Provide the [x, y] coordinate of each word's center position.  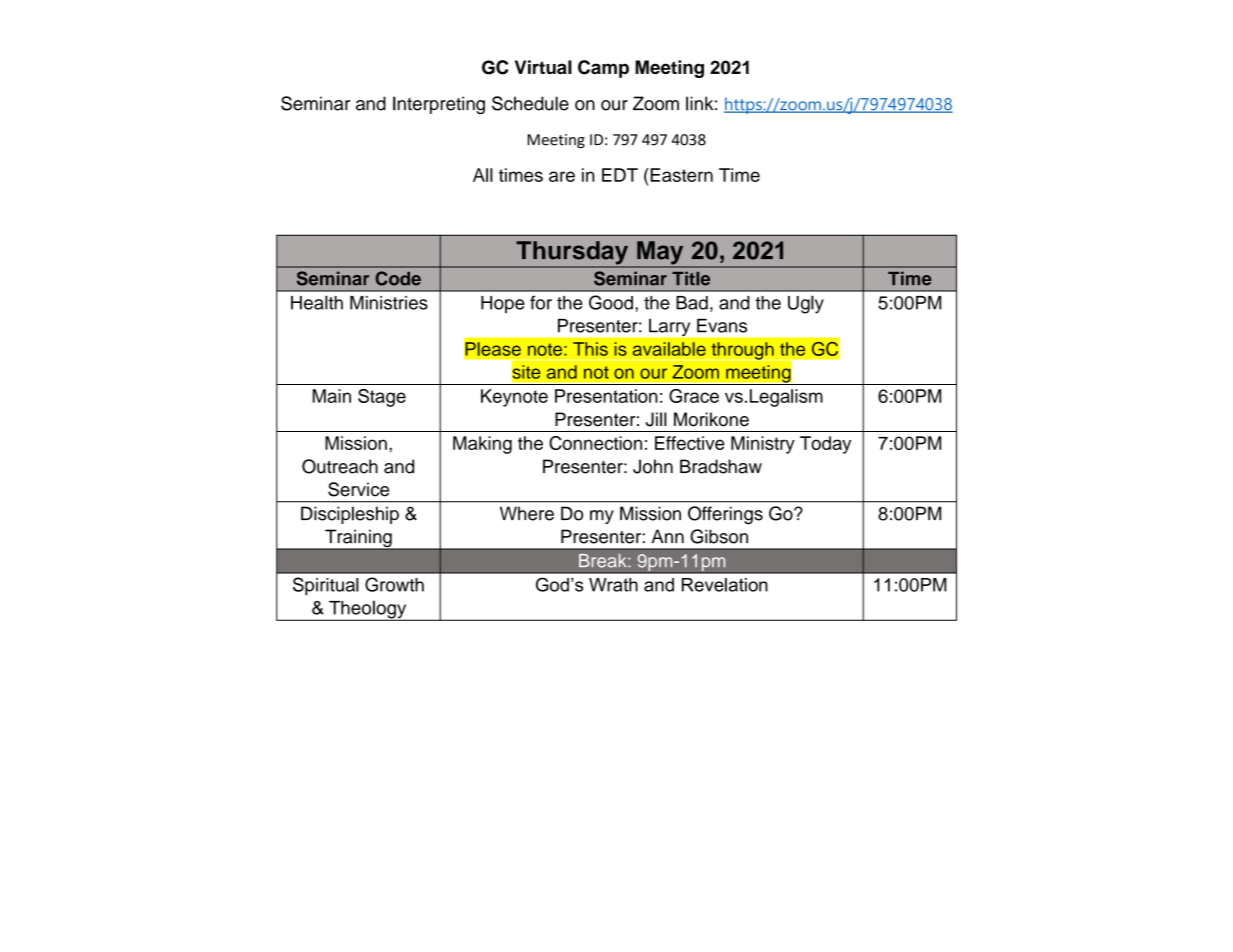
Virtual [543, 67]
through [743, 351]
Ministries [389, 303]
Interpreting [439, 105]
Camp [603, 69]
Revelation [725, 585]
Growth [394, 584]
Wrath [613, 585]
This [590, 349]
